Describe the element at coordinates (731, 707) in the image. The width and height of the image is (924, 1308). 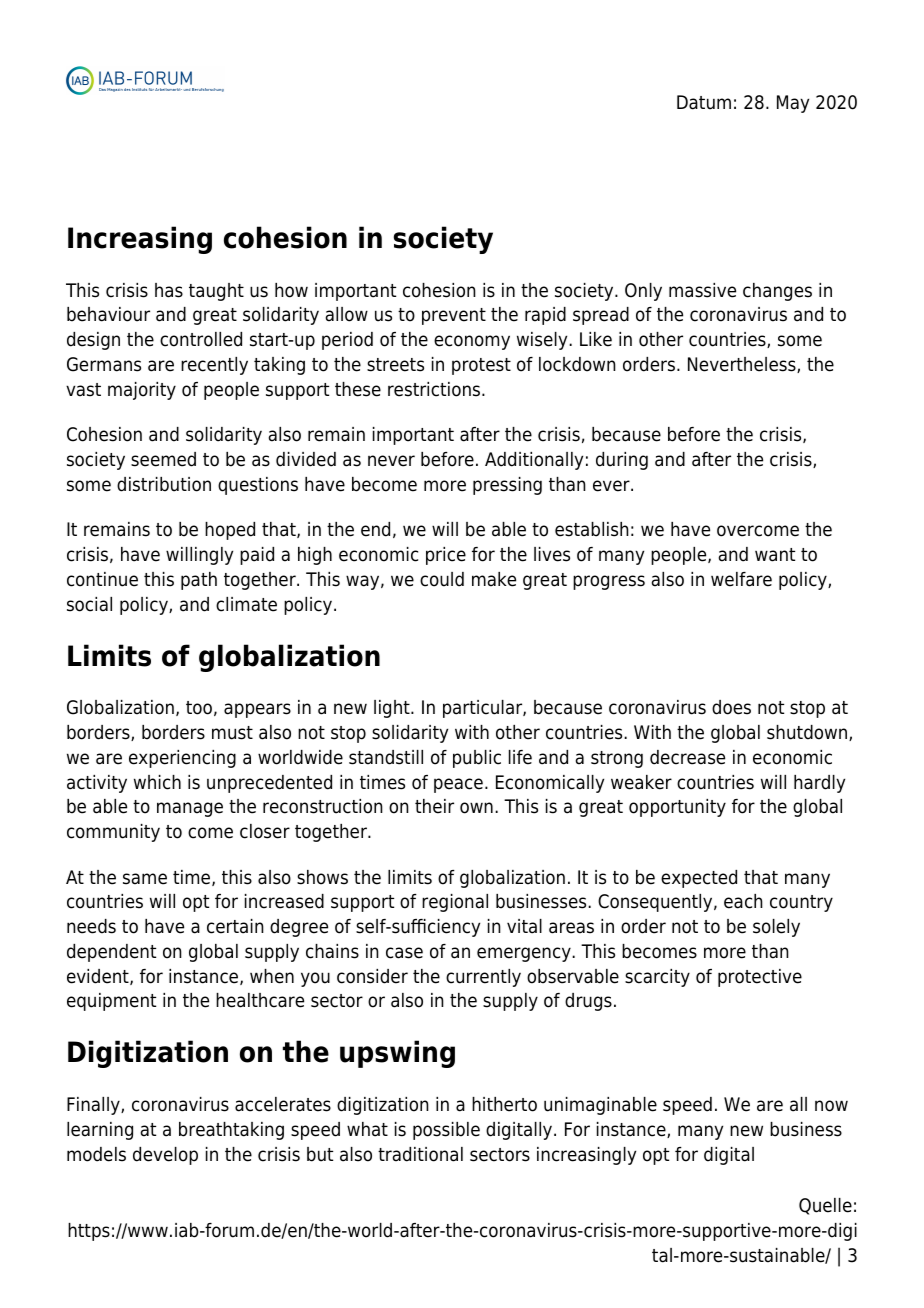
I see `does` at that location.
